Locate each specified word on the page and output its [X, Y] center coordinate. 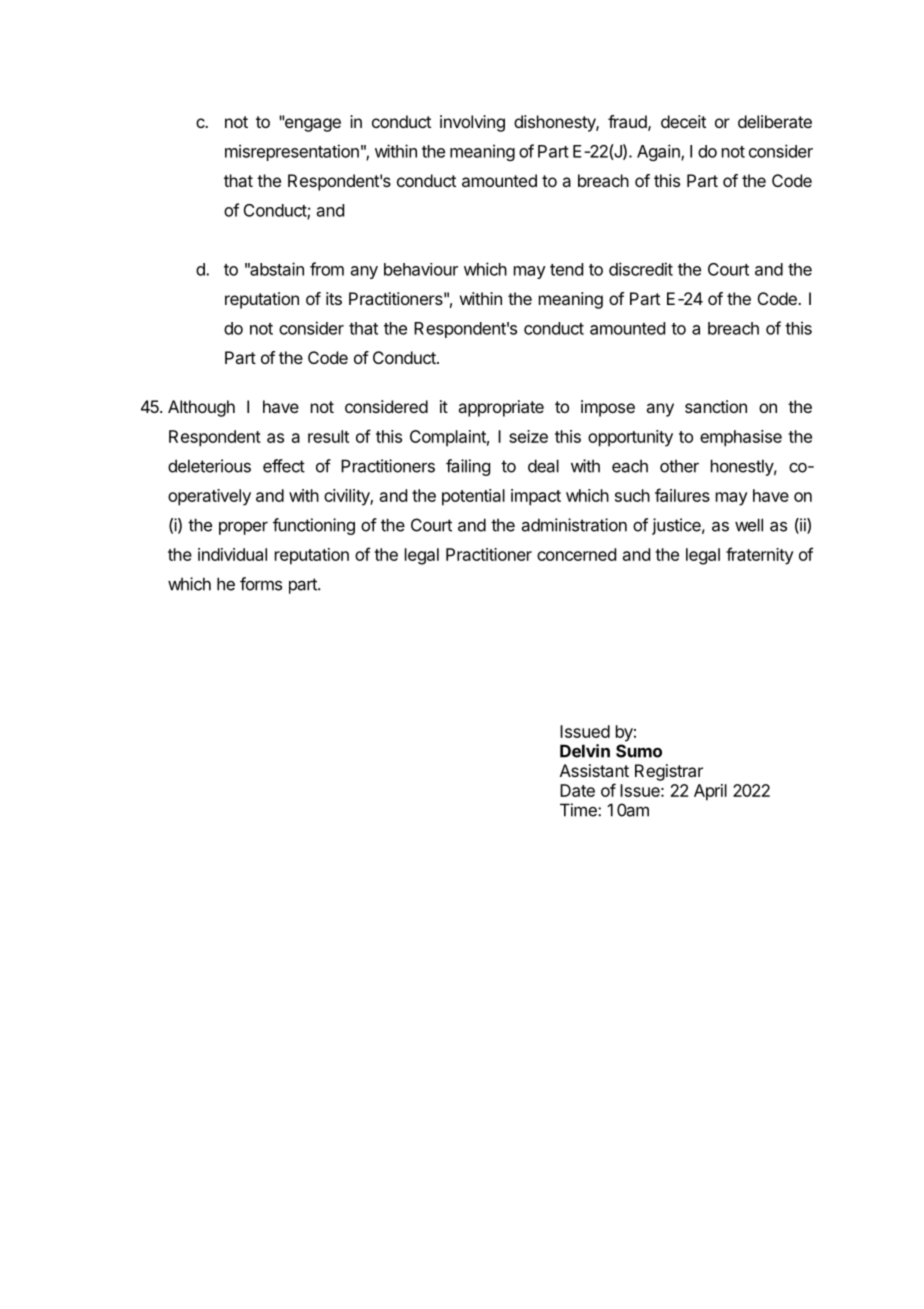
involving [472, 123]
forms [261, 584]
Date [577, 790]
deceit [683, 121]
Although [201, 408]
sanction [716, 406]
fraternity [760, 556]
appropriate [501, 408]
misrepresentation [292, 152]
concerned [576, 554]
